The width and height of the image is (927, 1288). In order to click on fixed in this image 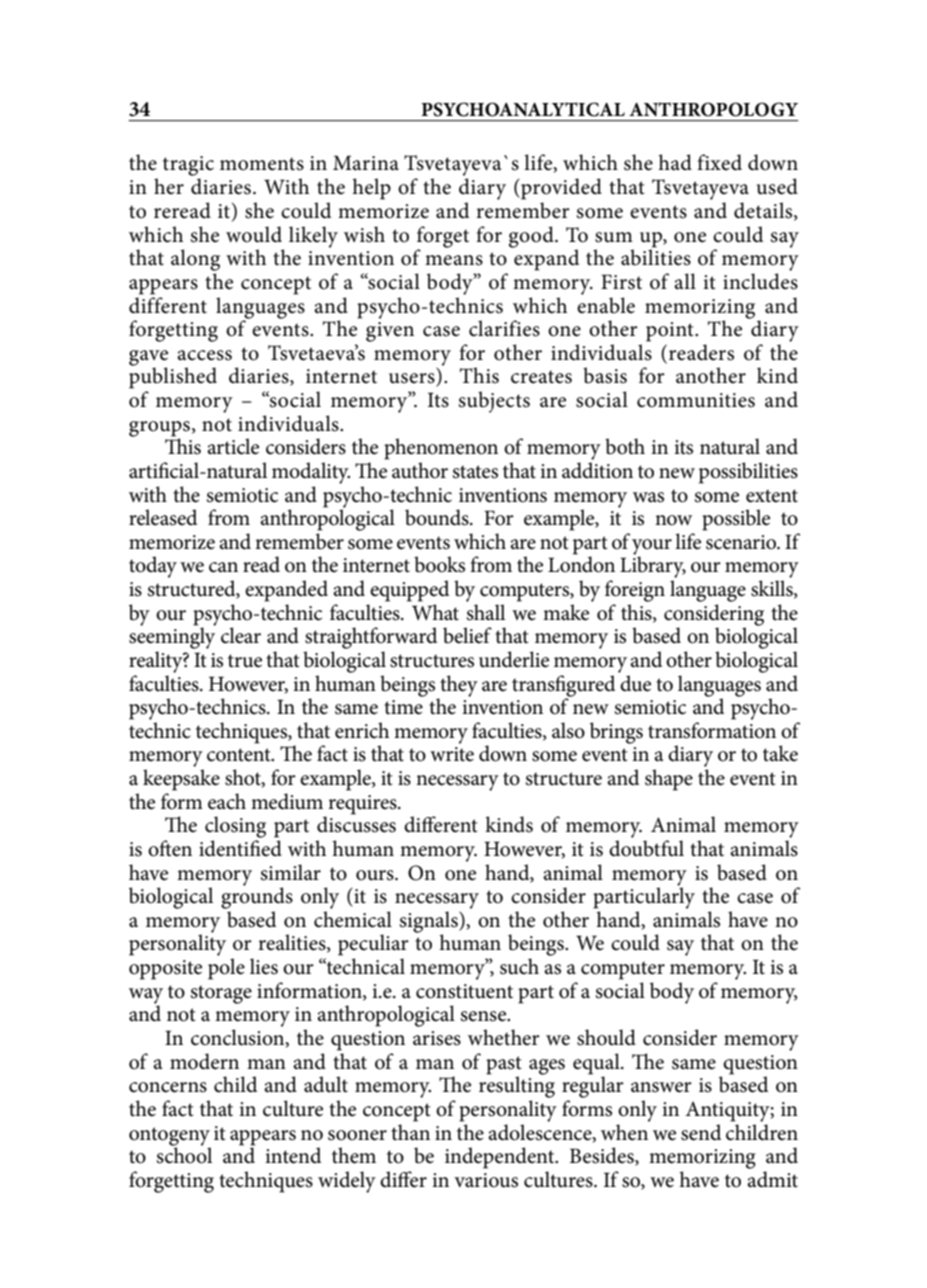, I will do `click(719, 162)`.
